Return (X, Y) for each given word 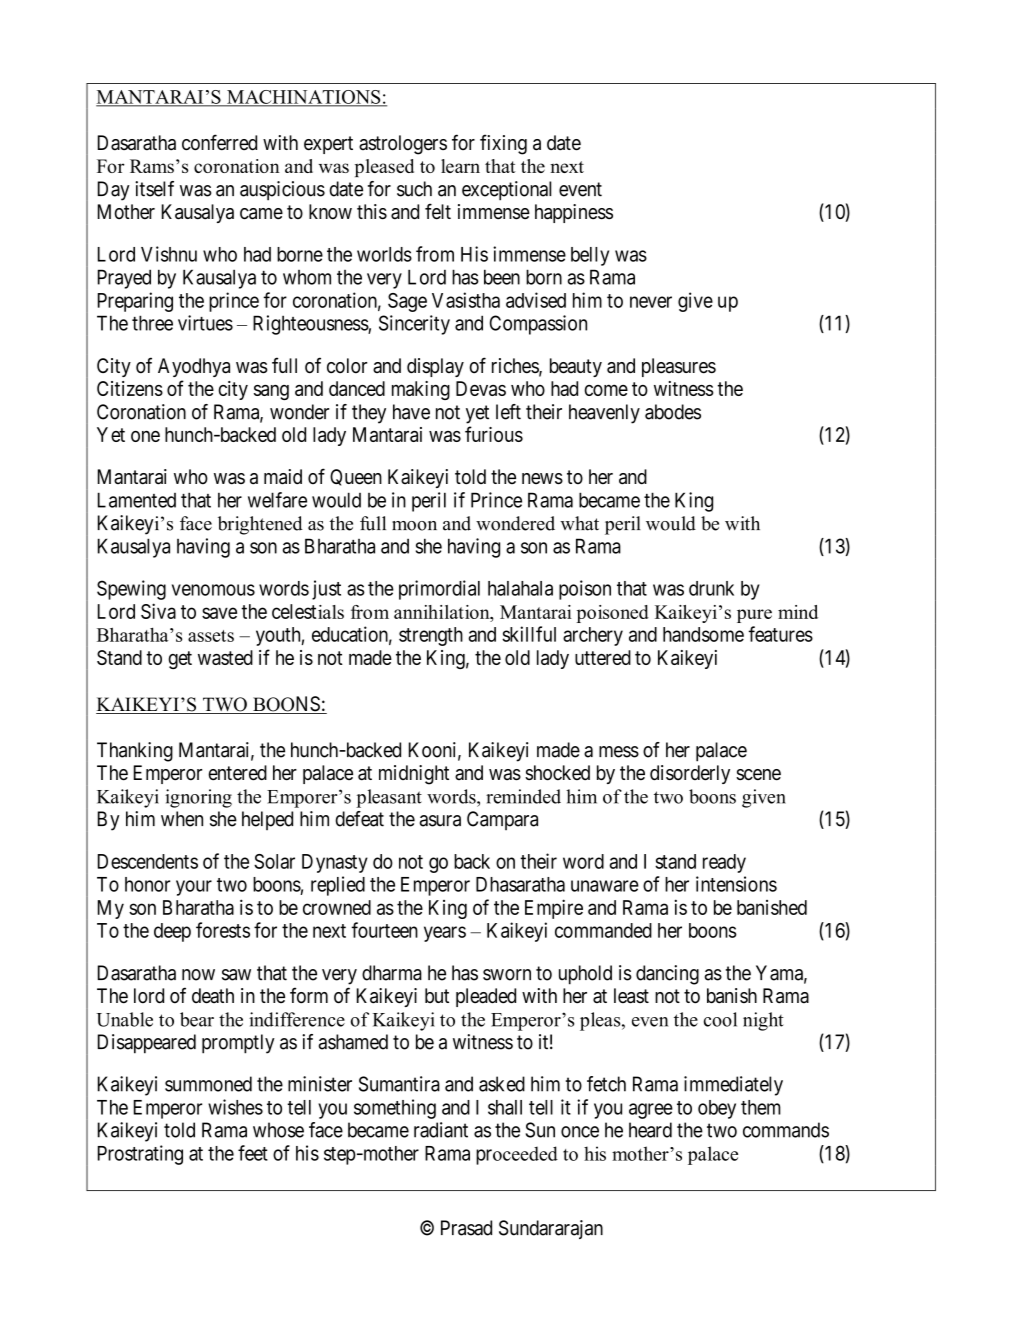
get (180, 660)
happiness (574, 213)
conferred (219, 142)
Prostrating (140, 1155)
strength (431, 636)
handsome (703, 634)
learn (460, 166)
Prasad (466, 1228)
